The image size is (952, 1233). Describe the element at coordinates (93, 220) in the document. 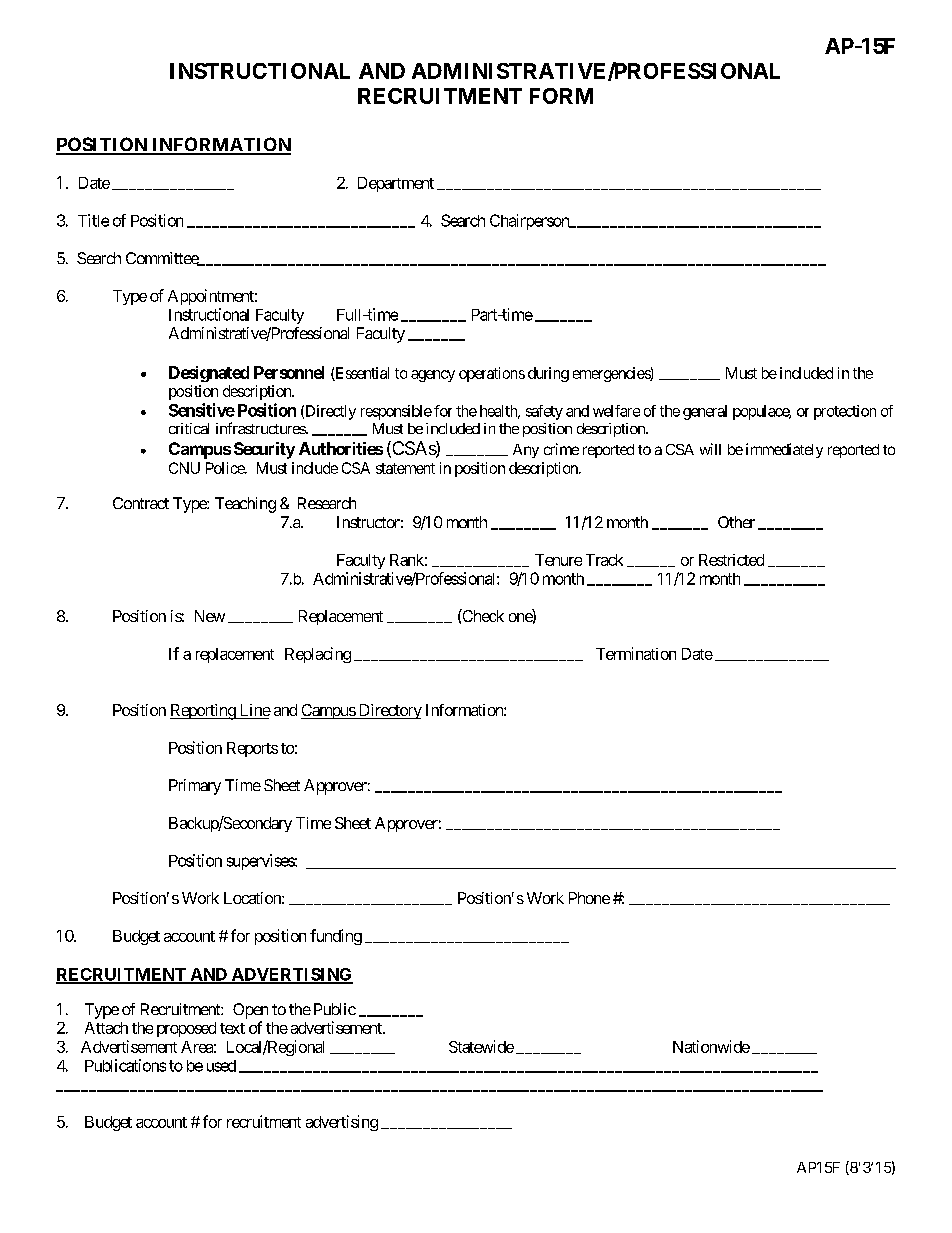

I see `Title` at that location.
